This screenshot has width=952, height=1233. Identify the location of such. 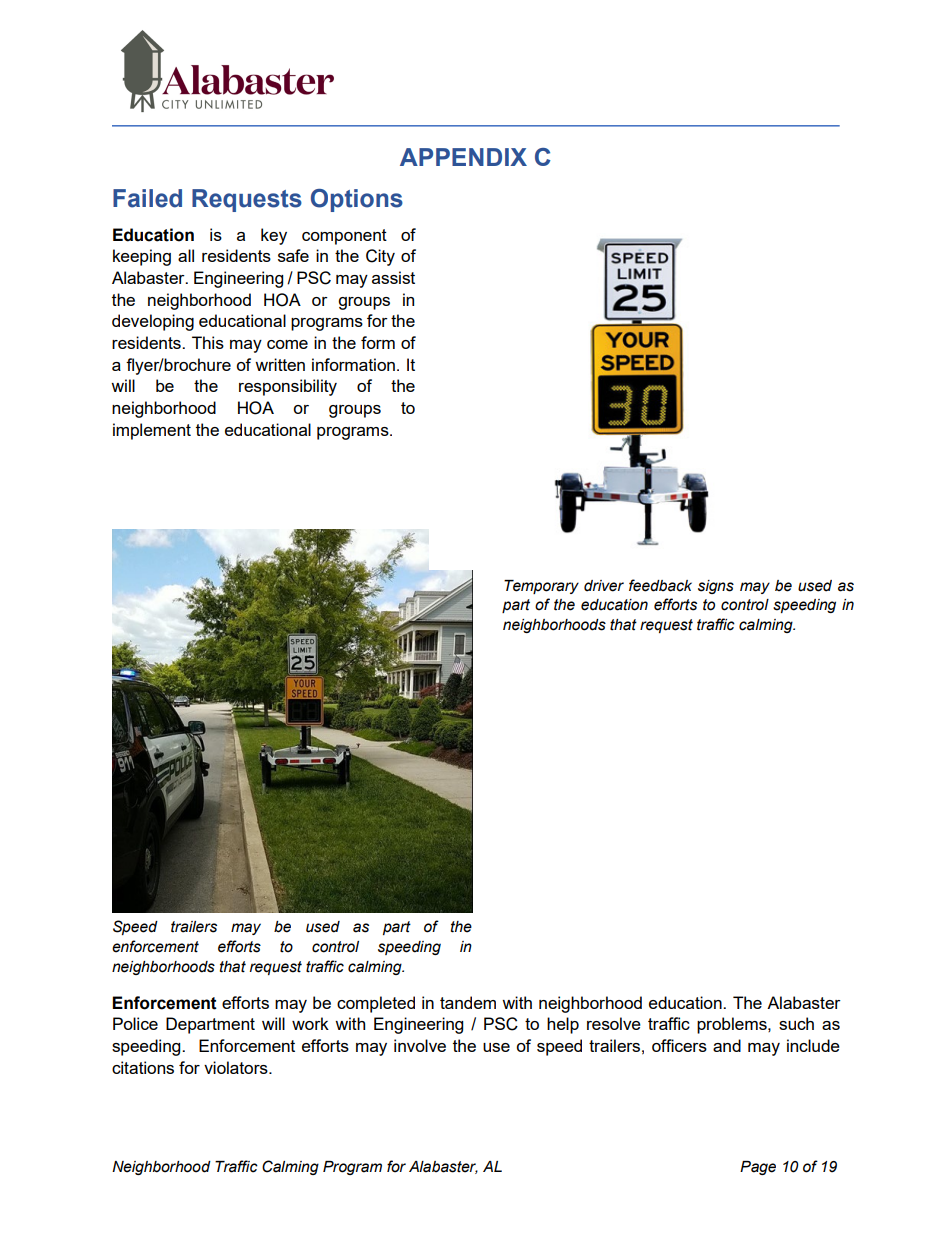
(796, 1023).
